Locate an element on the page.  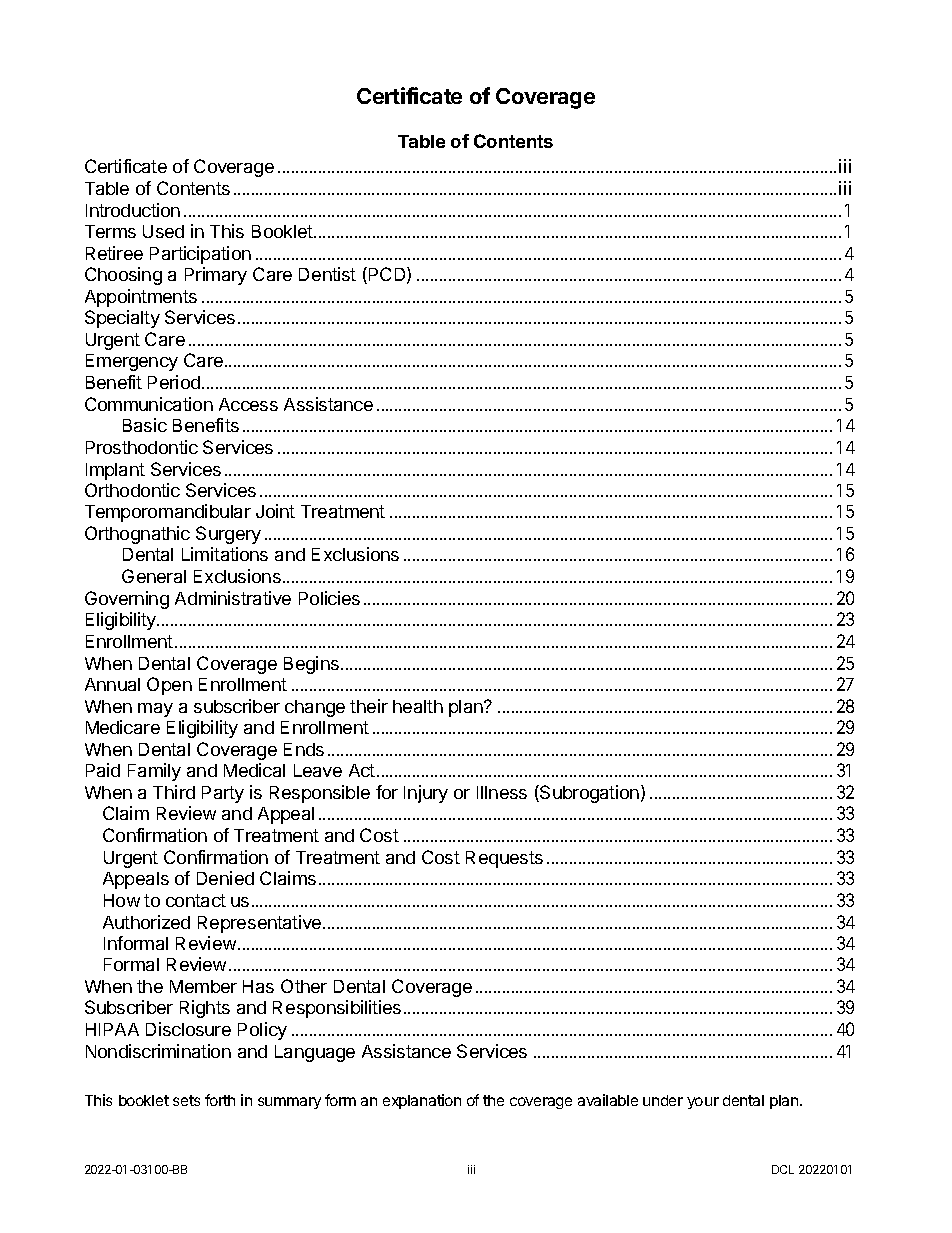
available is located at coordinates (608, 1100).
